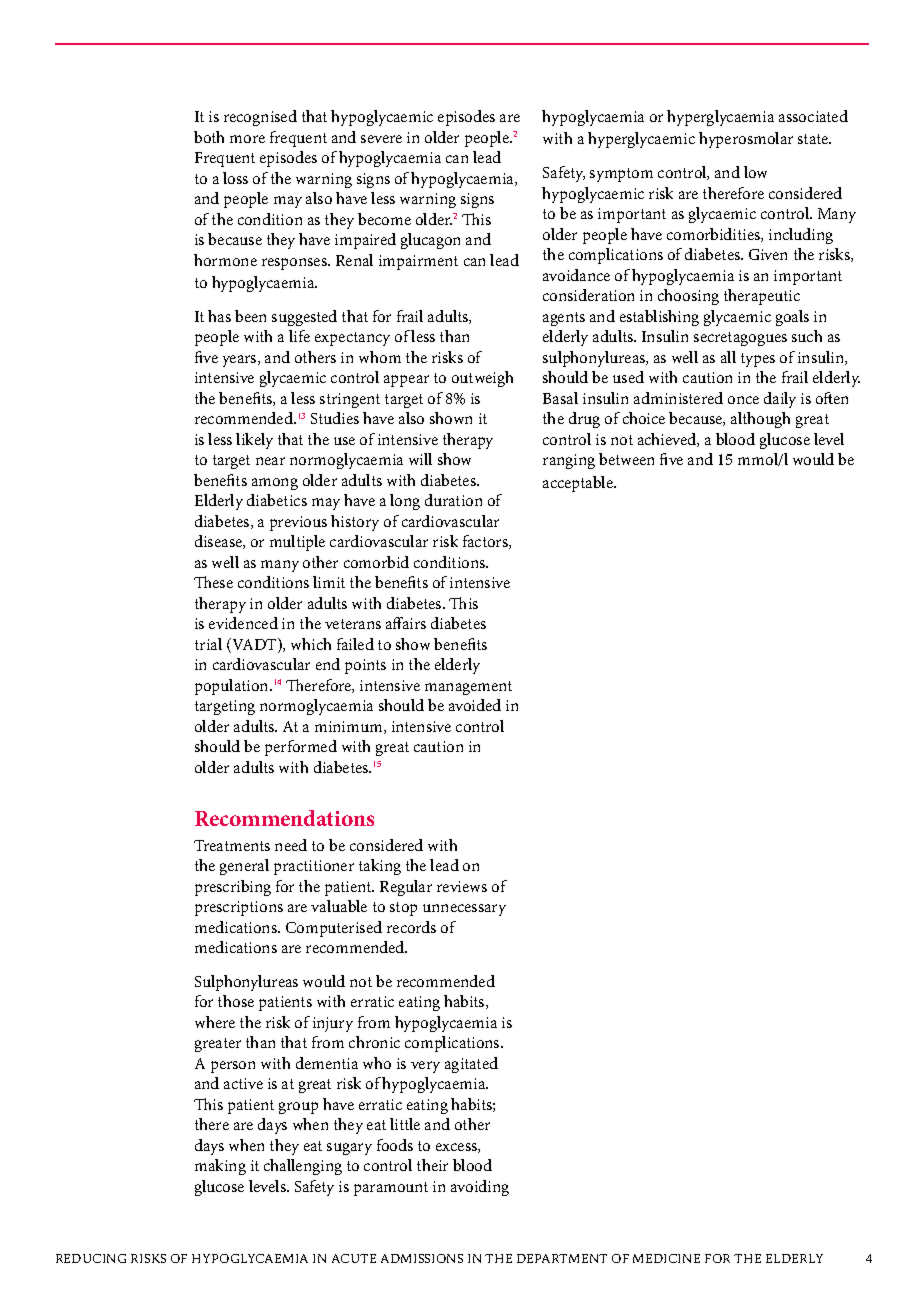 Image resolution: width=924 pixels, height=1308 pixels. I want to click on making, so click(220, 1167).
